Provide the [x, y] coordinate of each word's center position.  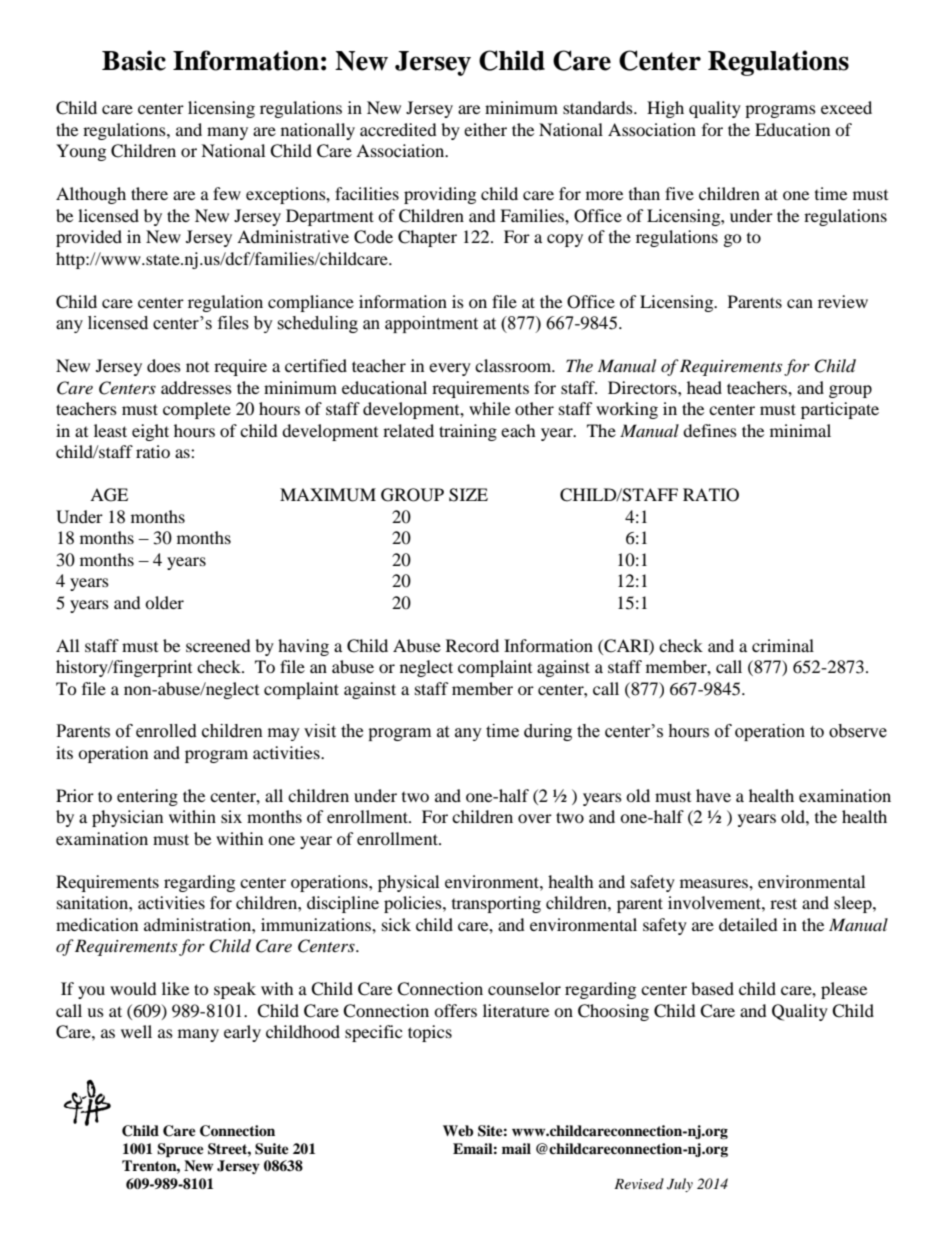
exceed [846, 107]
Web [458, 1131]
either [485, 129]
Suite [272, 1149]
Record [472, 645]
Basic [134, 60]
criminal [783, 645]
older [164, 602]
